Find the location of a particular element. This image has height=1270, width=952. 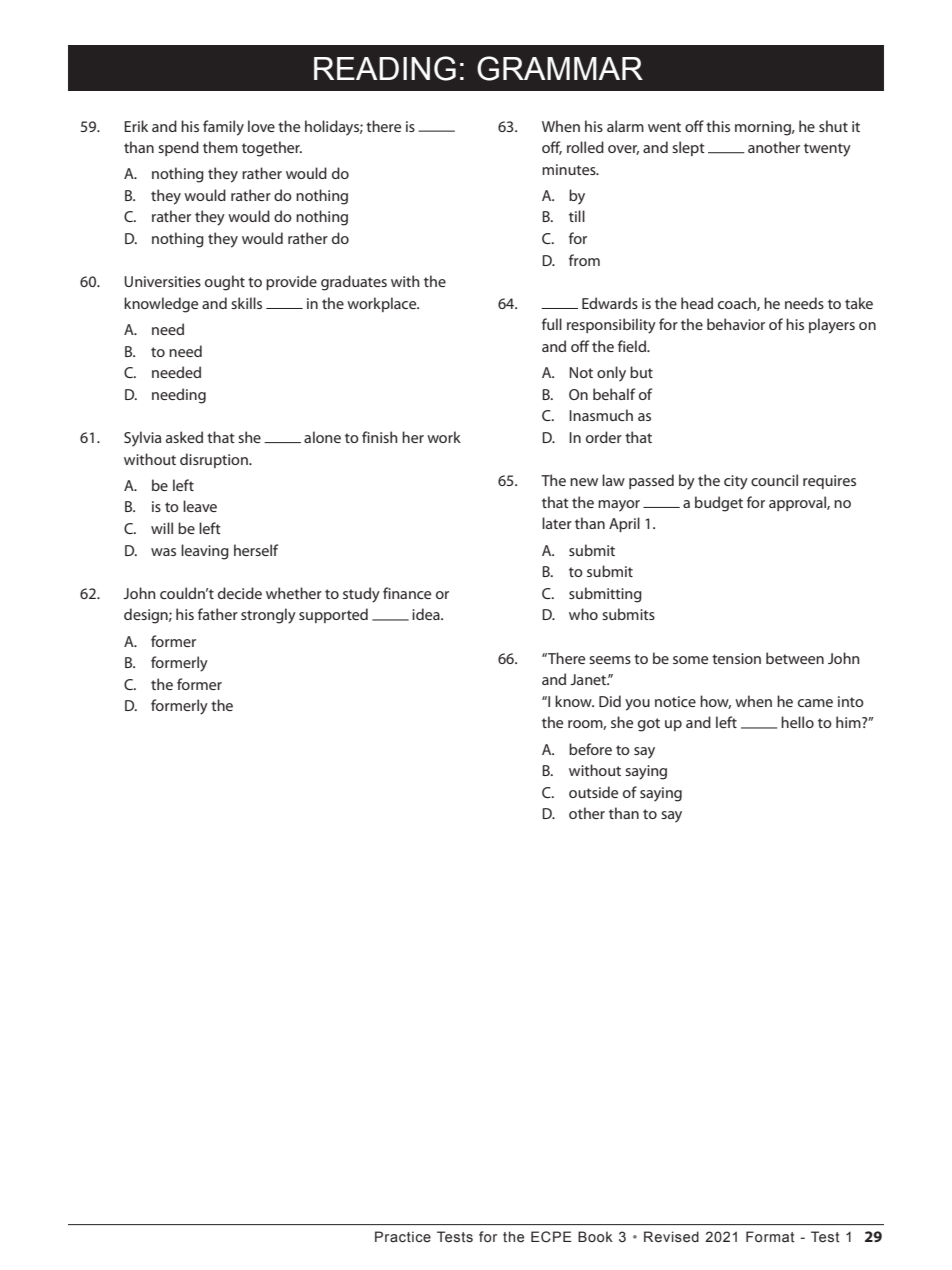

Book is located at coordinates (595, 1236).
